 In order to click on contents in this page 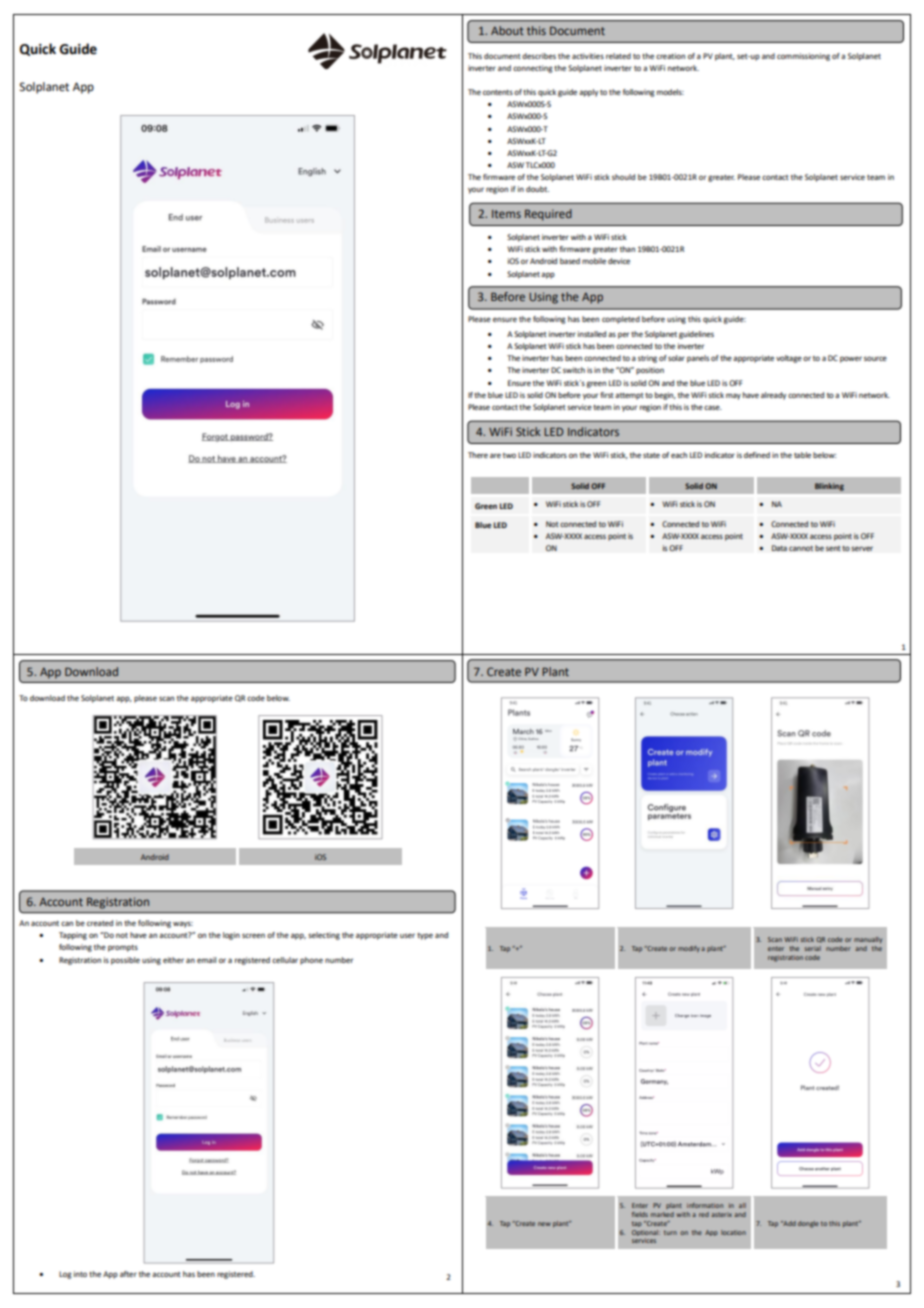, I will do `click(498, 92)`.
